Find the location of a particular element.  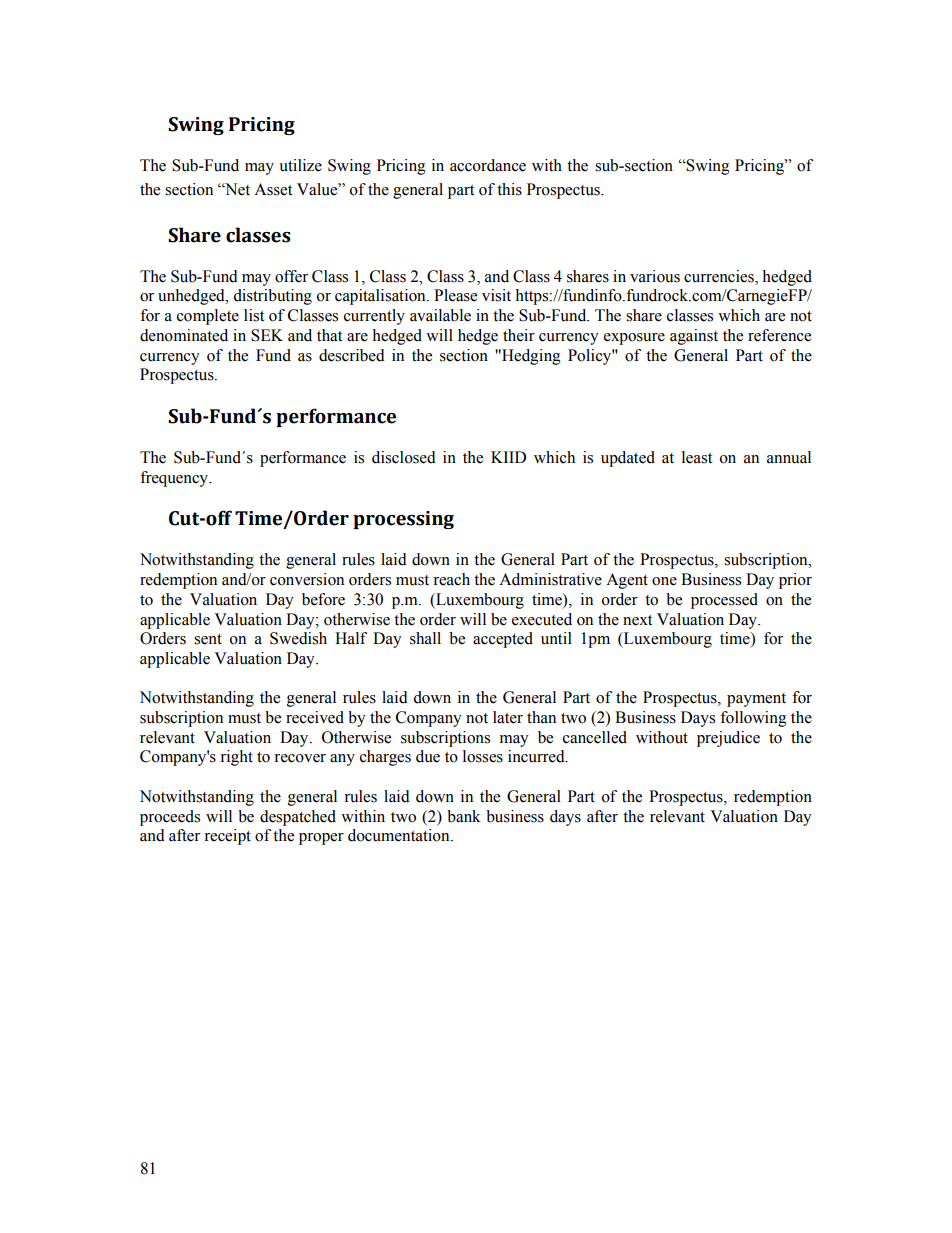

processing is located at coordinates (403, 520).
